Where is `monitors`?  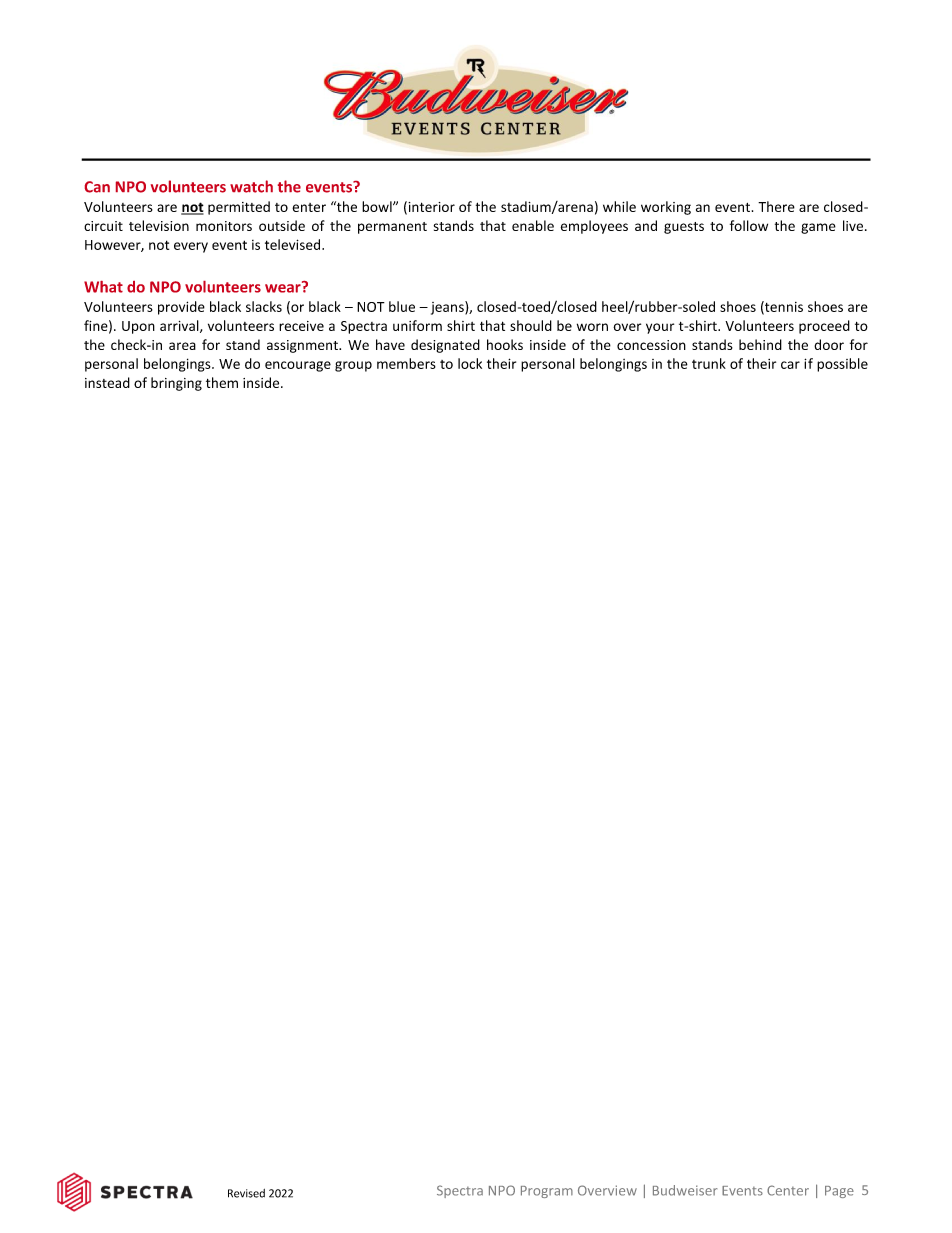
monitors is located at coordinates (224, 226).
